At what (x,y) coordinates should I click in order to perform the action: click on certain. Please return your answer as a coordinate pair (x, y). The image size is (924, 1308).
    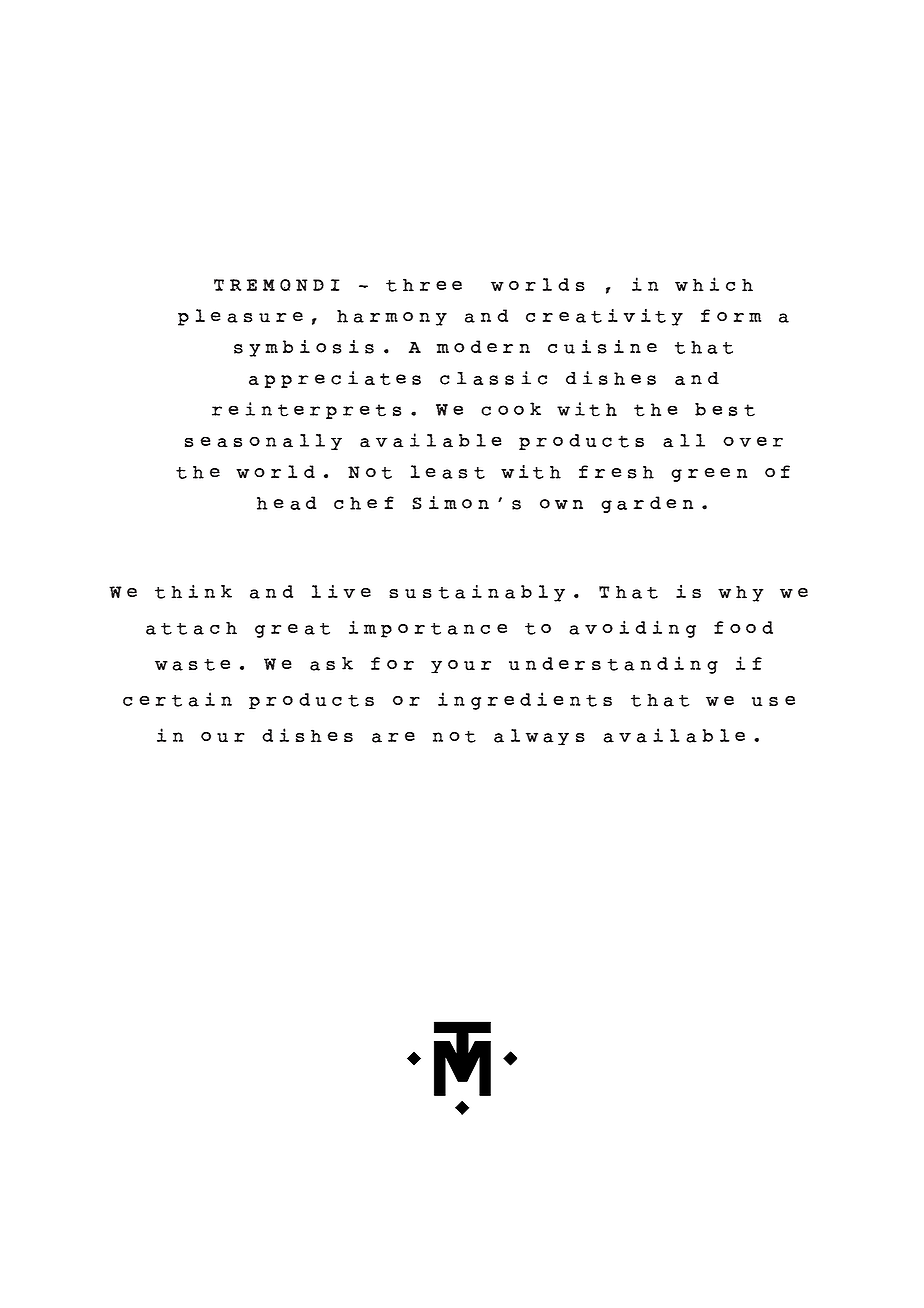
    Looking at the image, I should click on (177, 699).
